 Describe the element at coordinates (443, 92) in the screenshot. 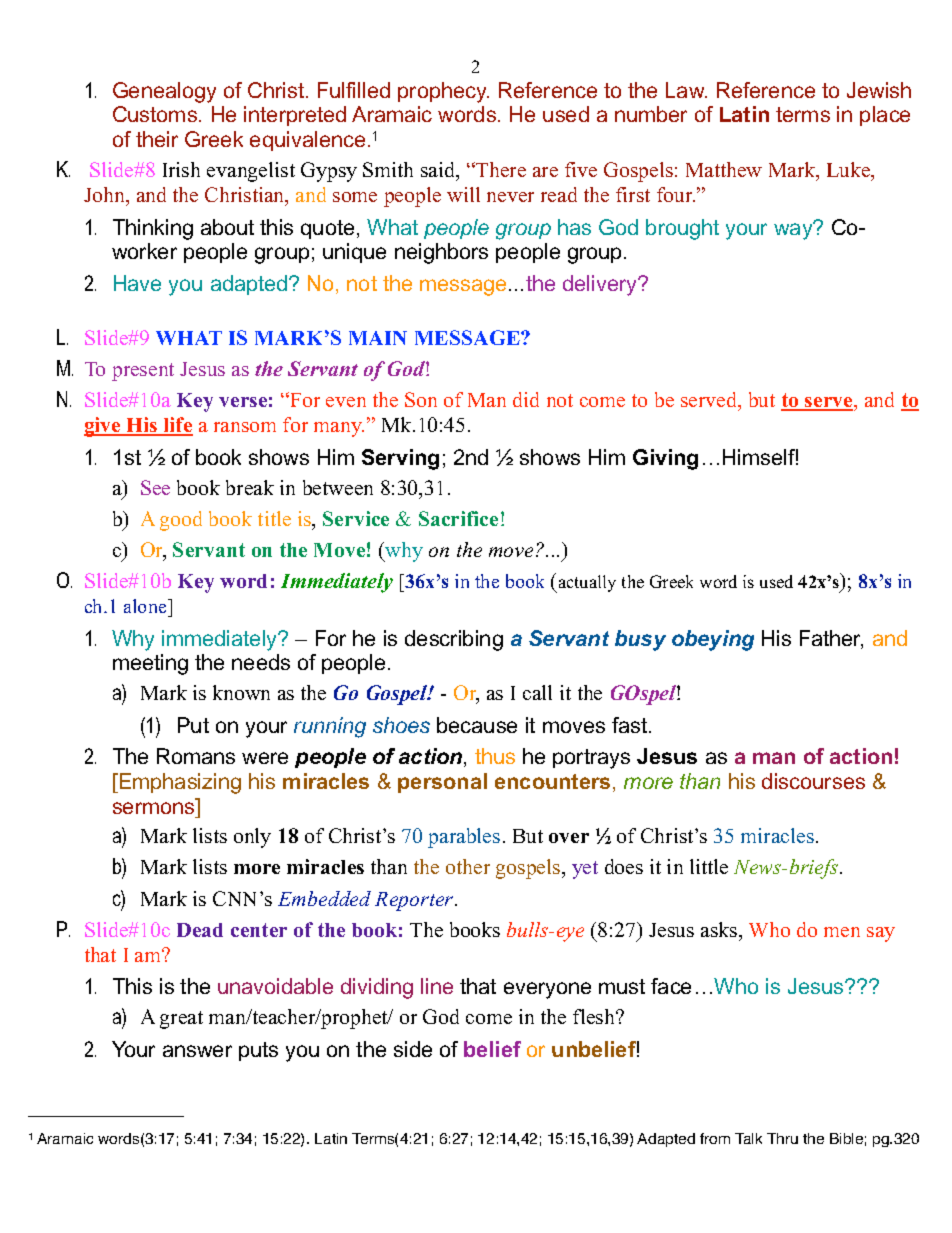

I see `prophecy` at that location.
